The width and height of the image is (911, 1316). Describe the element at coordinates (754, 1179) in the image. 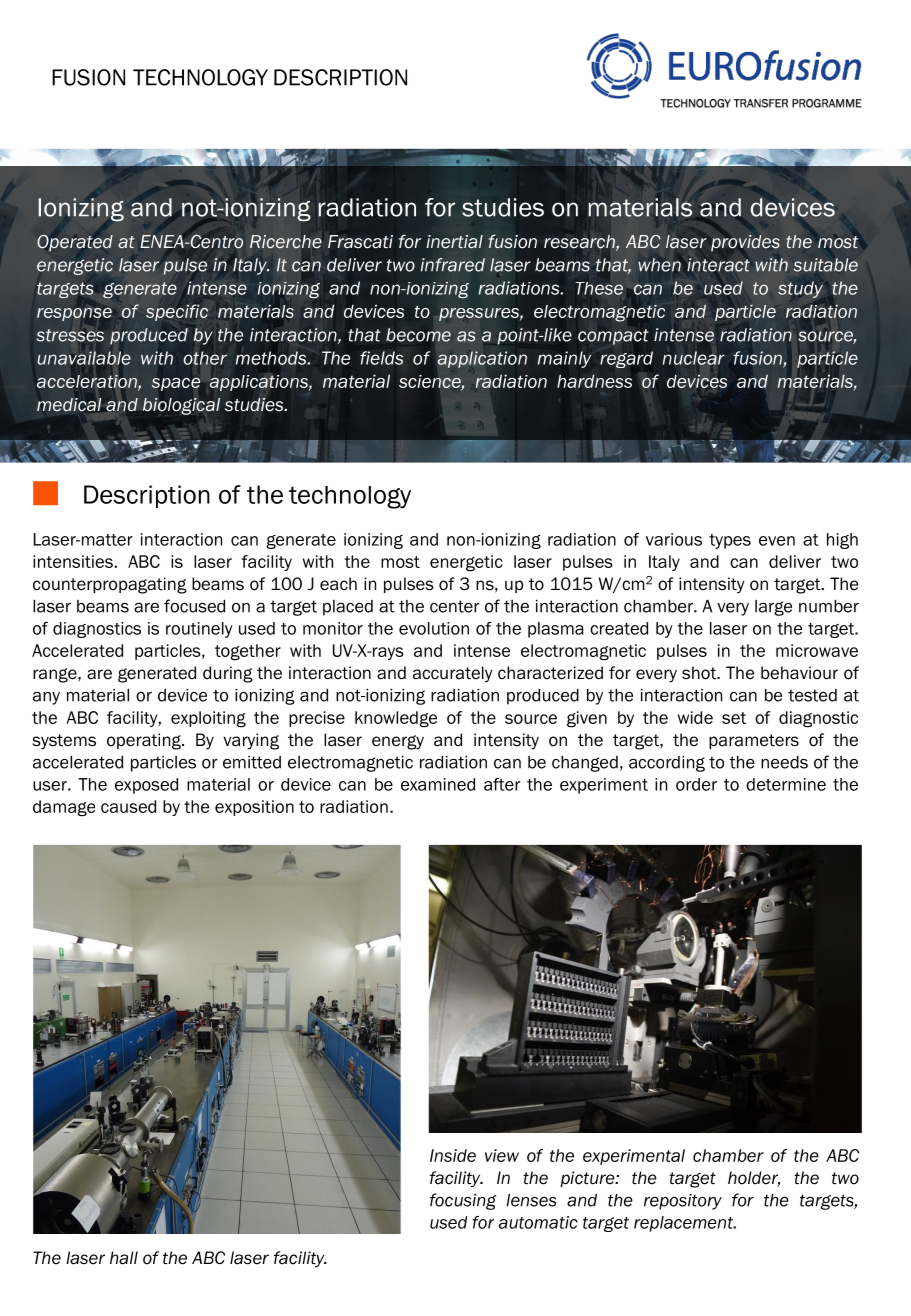

I see `holder` at that location.
